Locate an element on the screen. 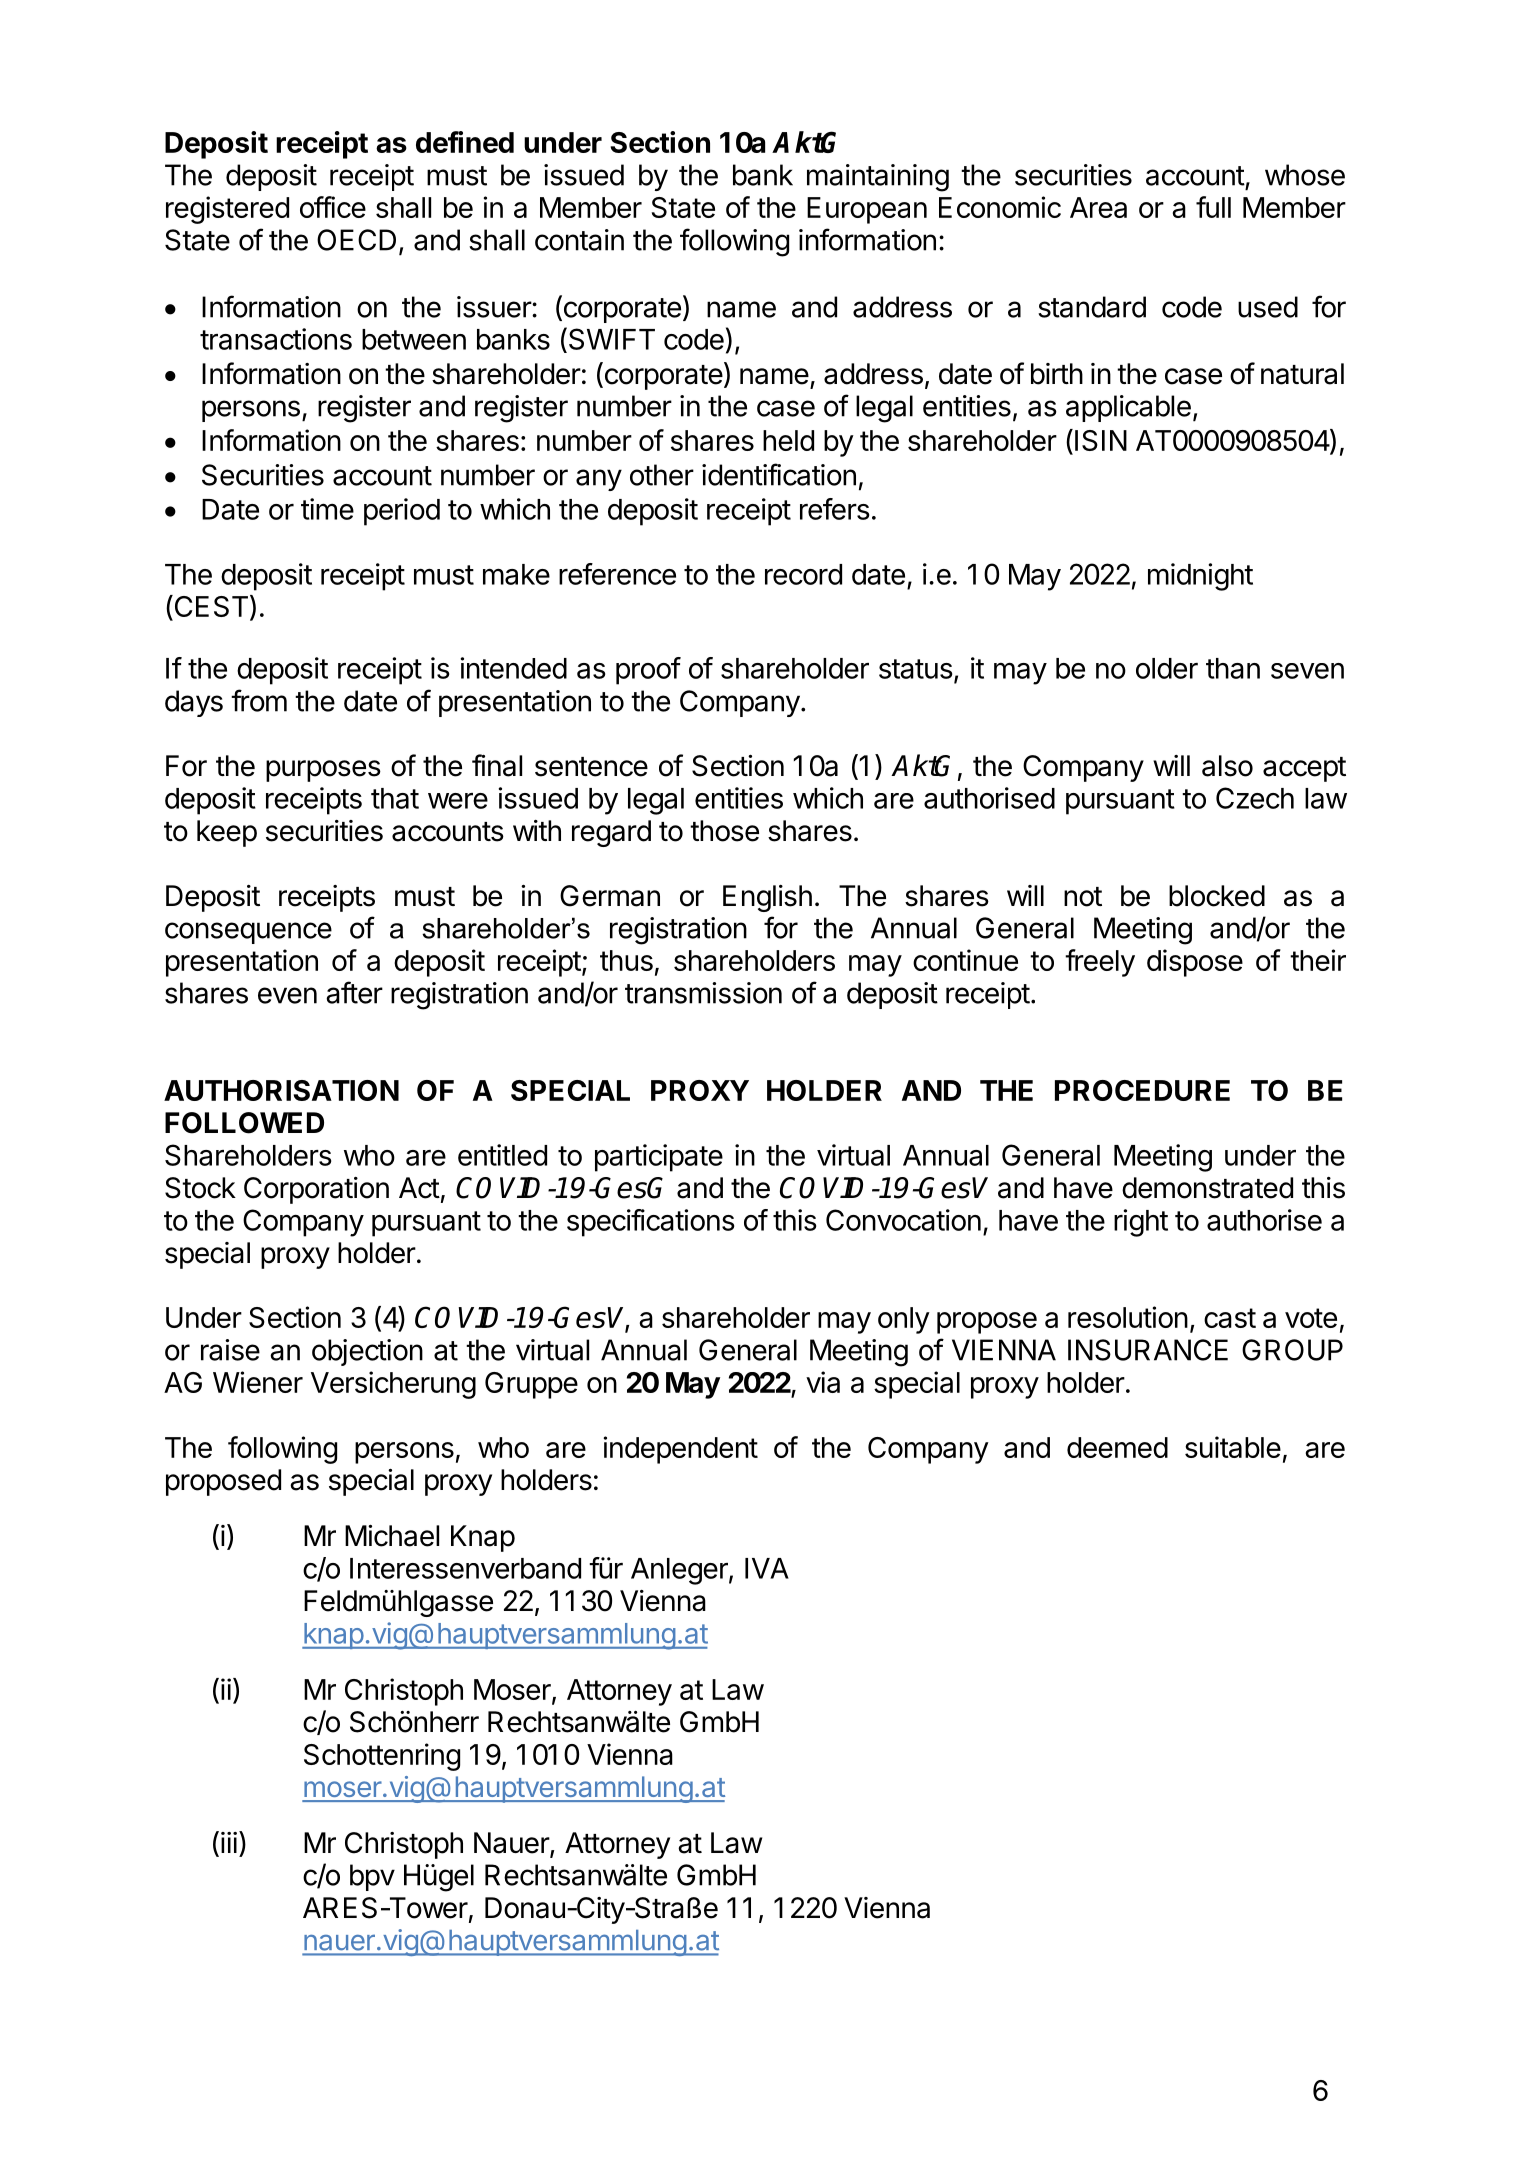 The image size is (1527, 2160). proof is located at coordinates (648, 671).
